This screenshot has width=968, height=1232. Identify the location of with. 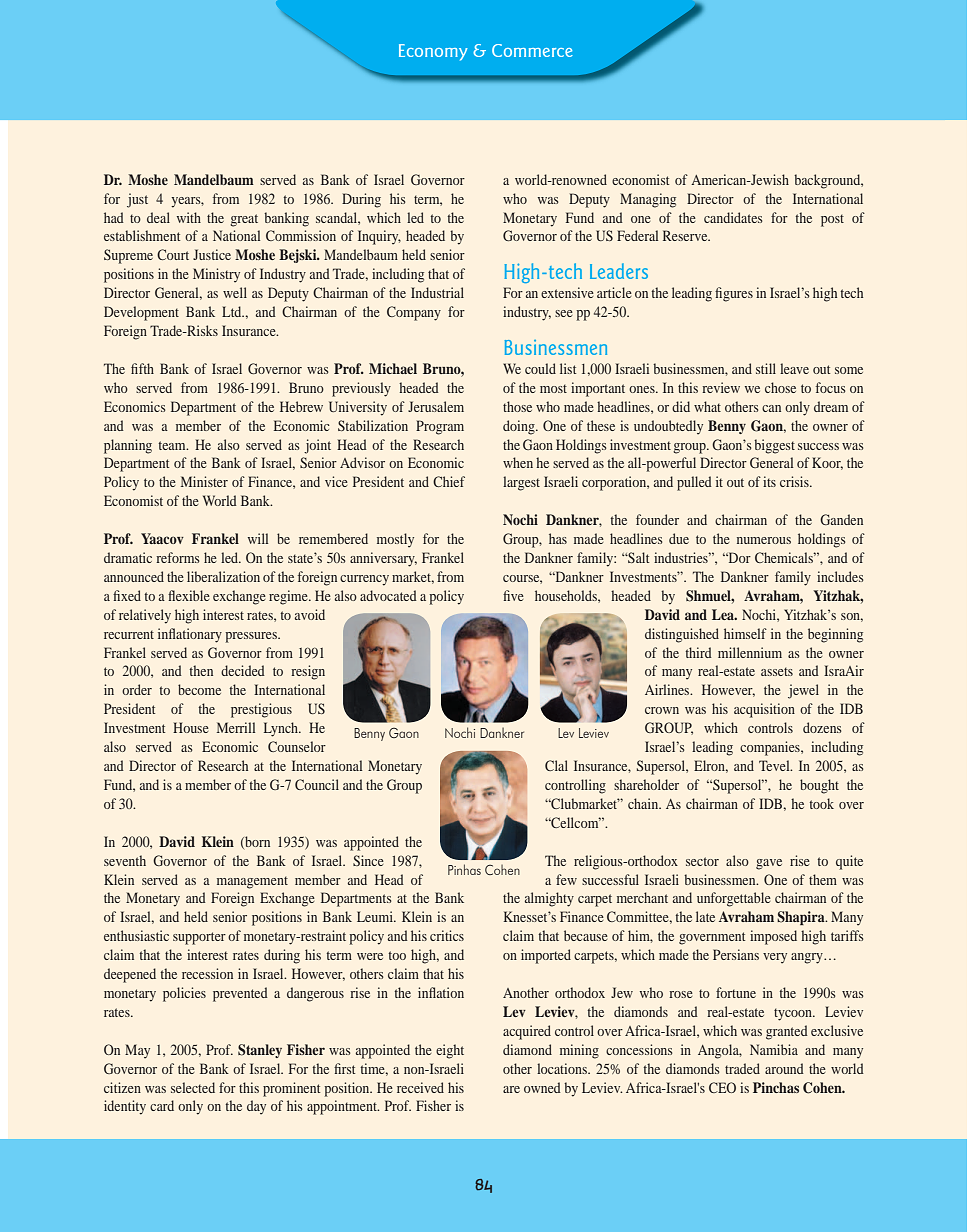
(189, 217).
